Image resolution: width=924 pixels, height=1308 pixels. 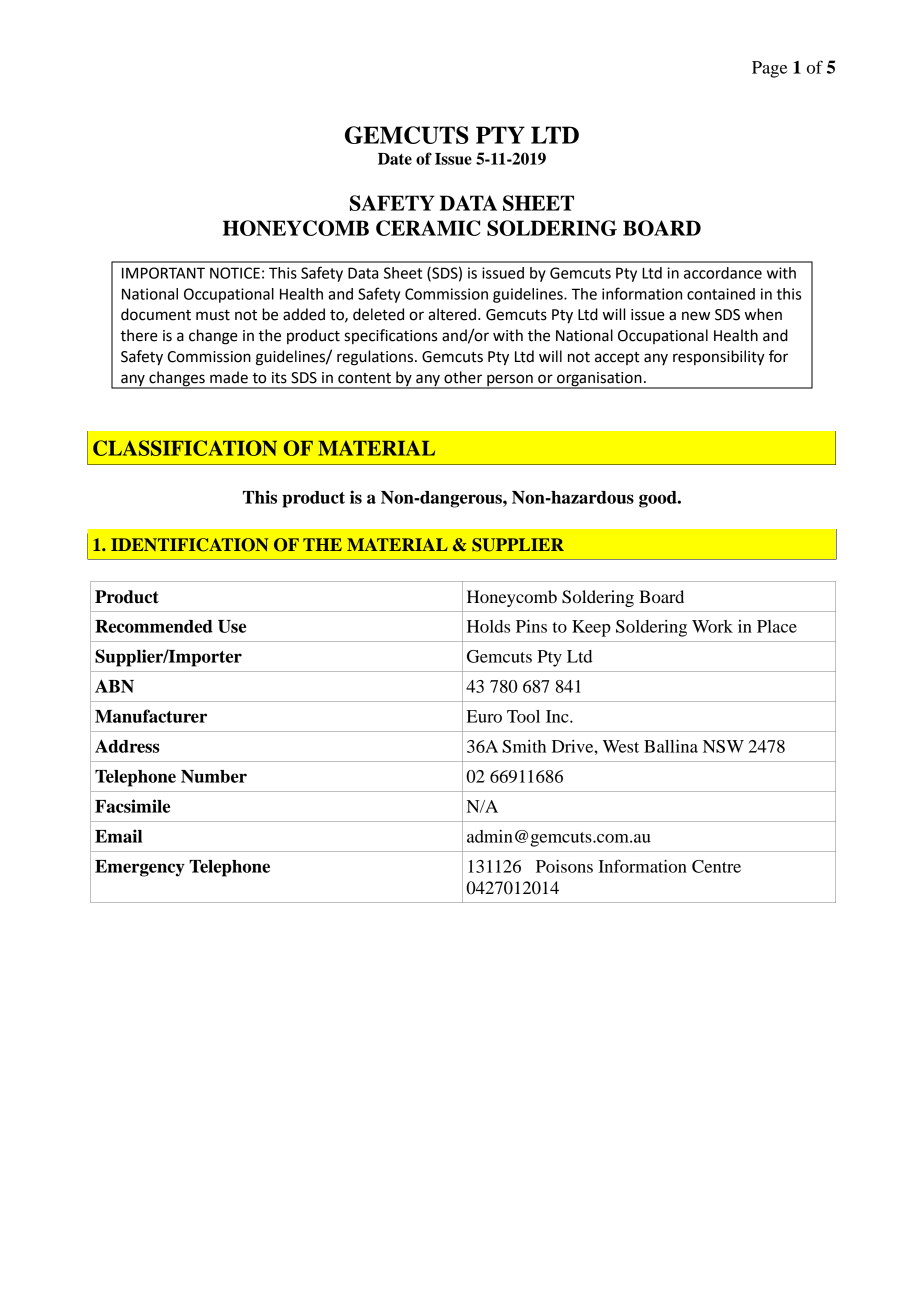 What do you see at coordinates (723, 273) in the screenshot?
I see `accordance` at bounding box center [723, 273].
